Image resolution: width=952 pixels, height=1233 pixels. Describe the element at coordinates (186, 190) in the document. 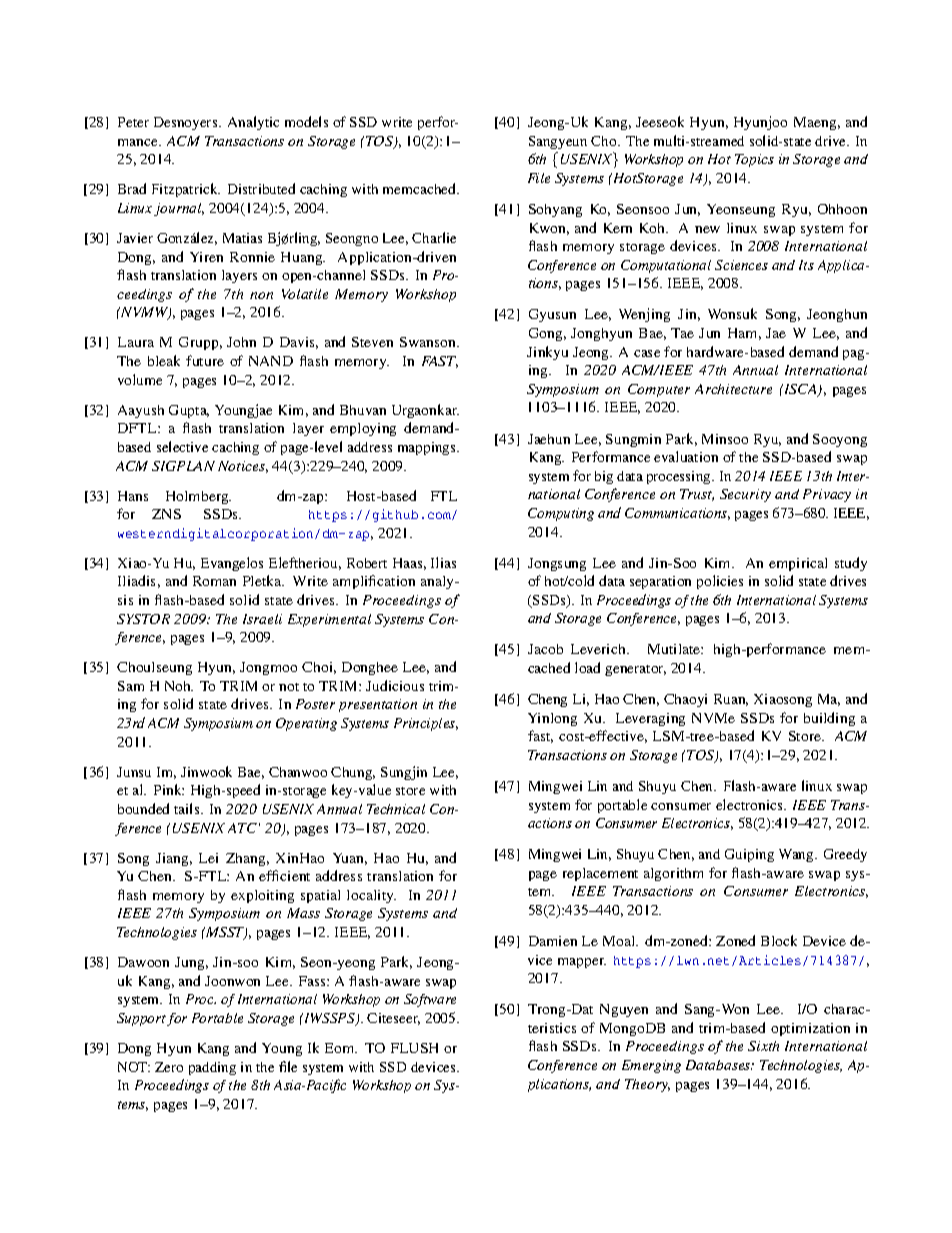

I see `Fitzpatrick` at that location.
